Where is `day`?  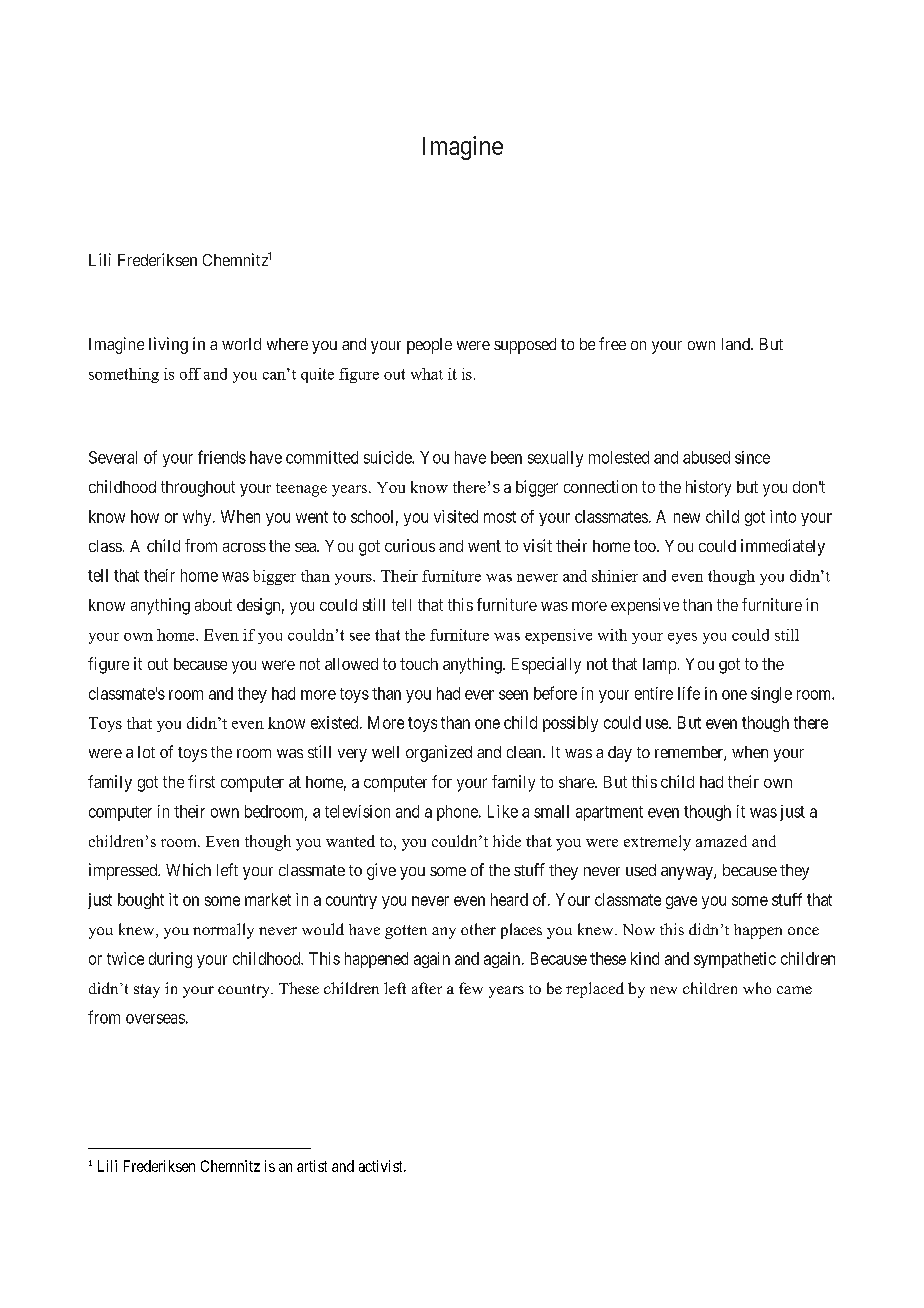 day is located at coordinates (620, 754).
